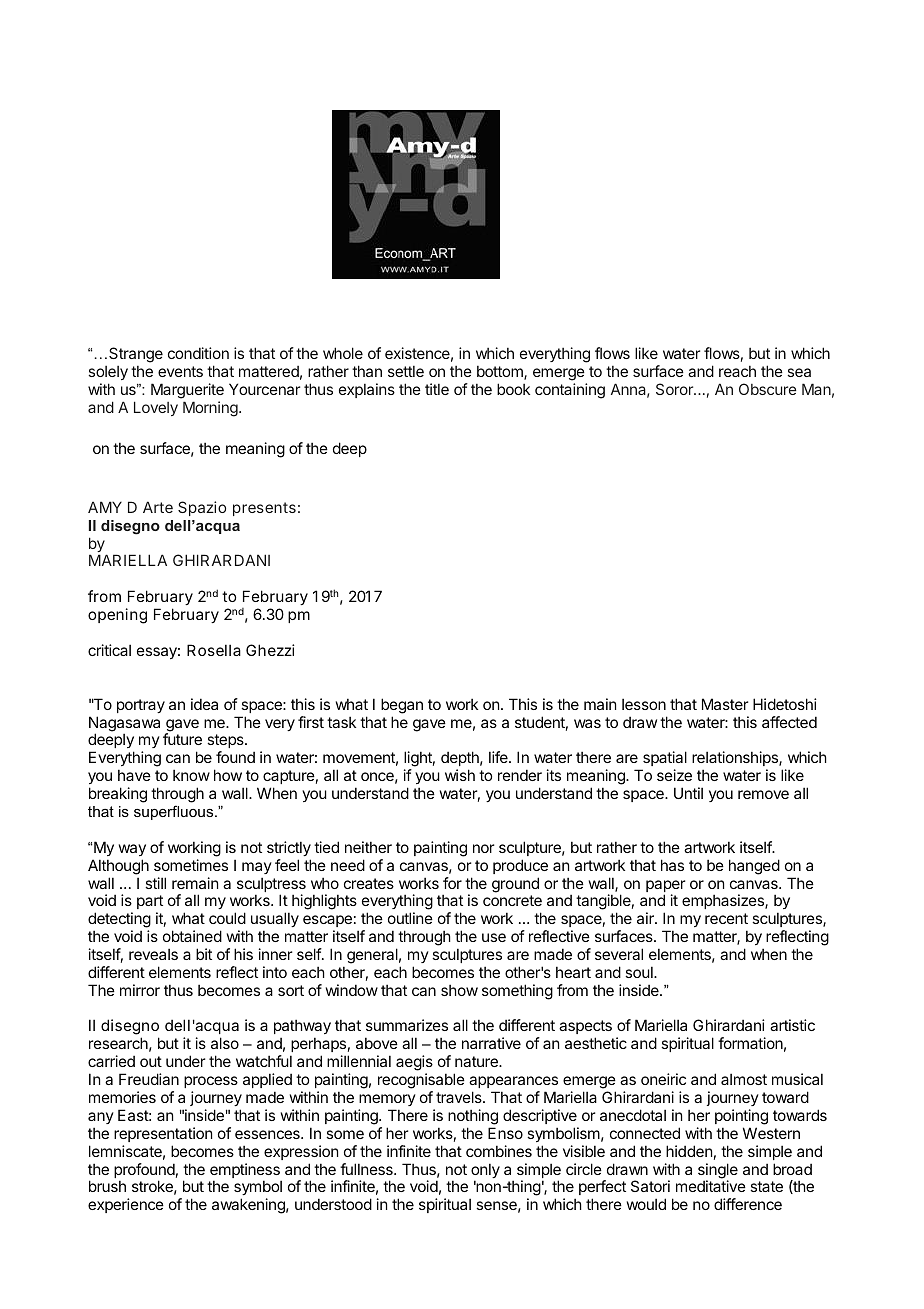 This image has width=924, height=1309. Describe the element at coordinates (460, 775) in the image. I see `wish` at that location.
